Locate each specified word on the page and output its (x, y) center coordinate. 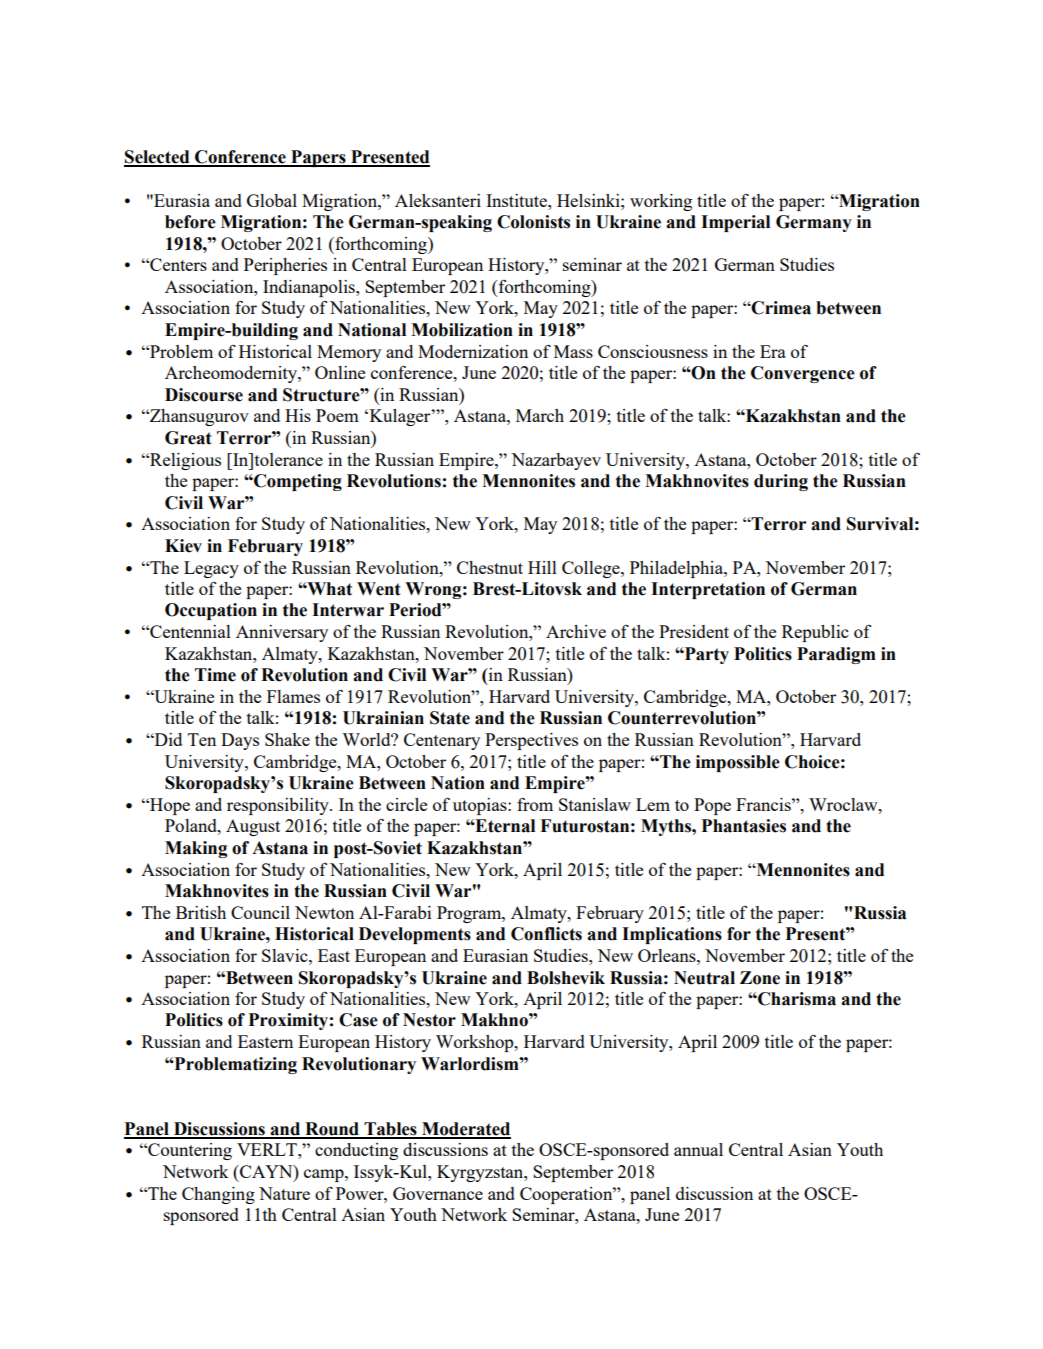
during (781, 482)
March (540, 415)
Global (272, 200)
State (450, 718)
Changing (218, 1195)
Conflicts (546, 934)
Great (188, 438)
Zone (760, 978)
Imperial (735, 223)
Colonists (533, 222)
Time (215, 675)
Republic (815, 633)
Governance (438, 1193)
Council (260, 912)
